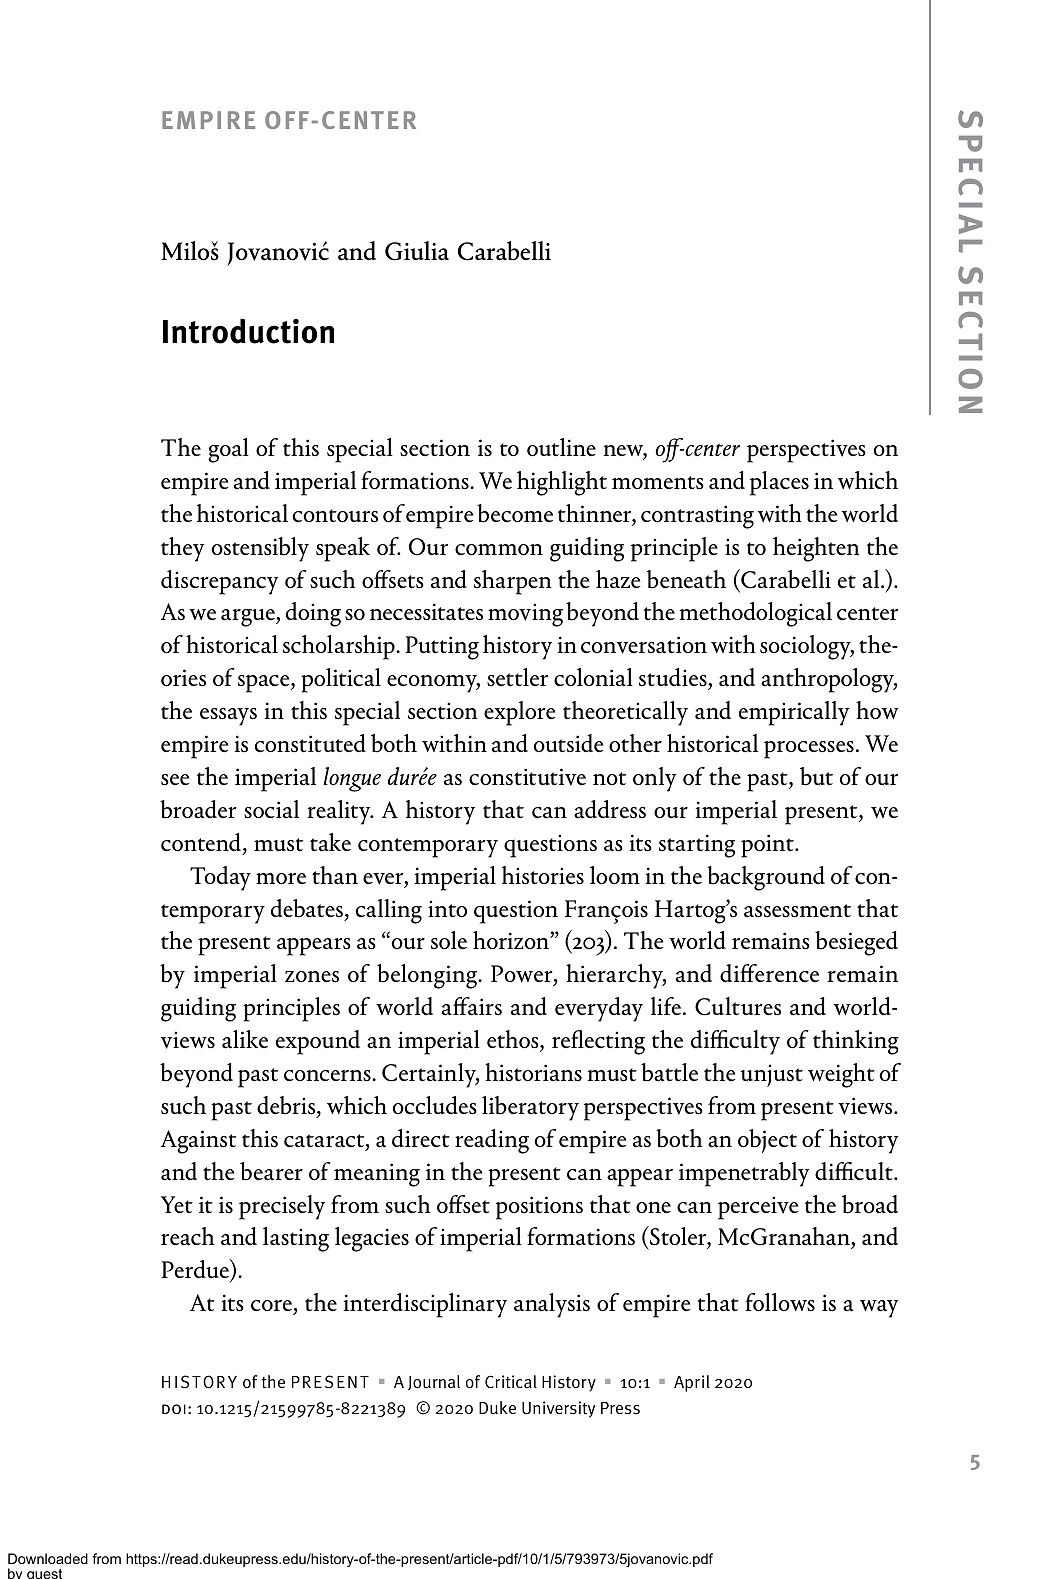 The image size is (1052, 1579). I want to click on Introduction, so click(248, 331).
